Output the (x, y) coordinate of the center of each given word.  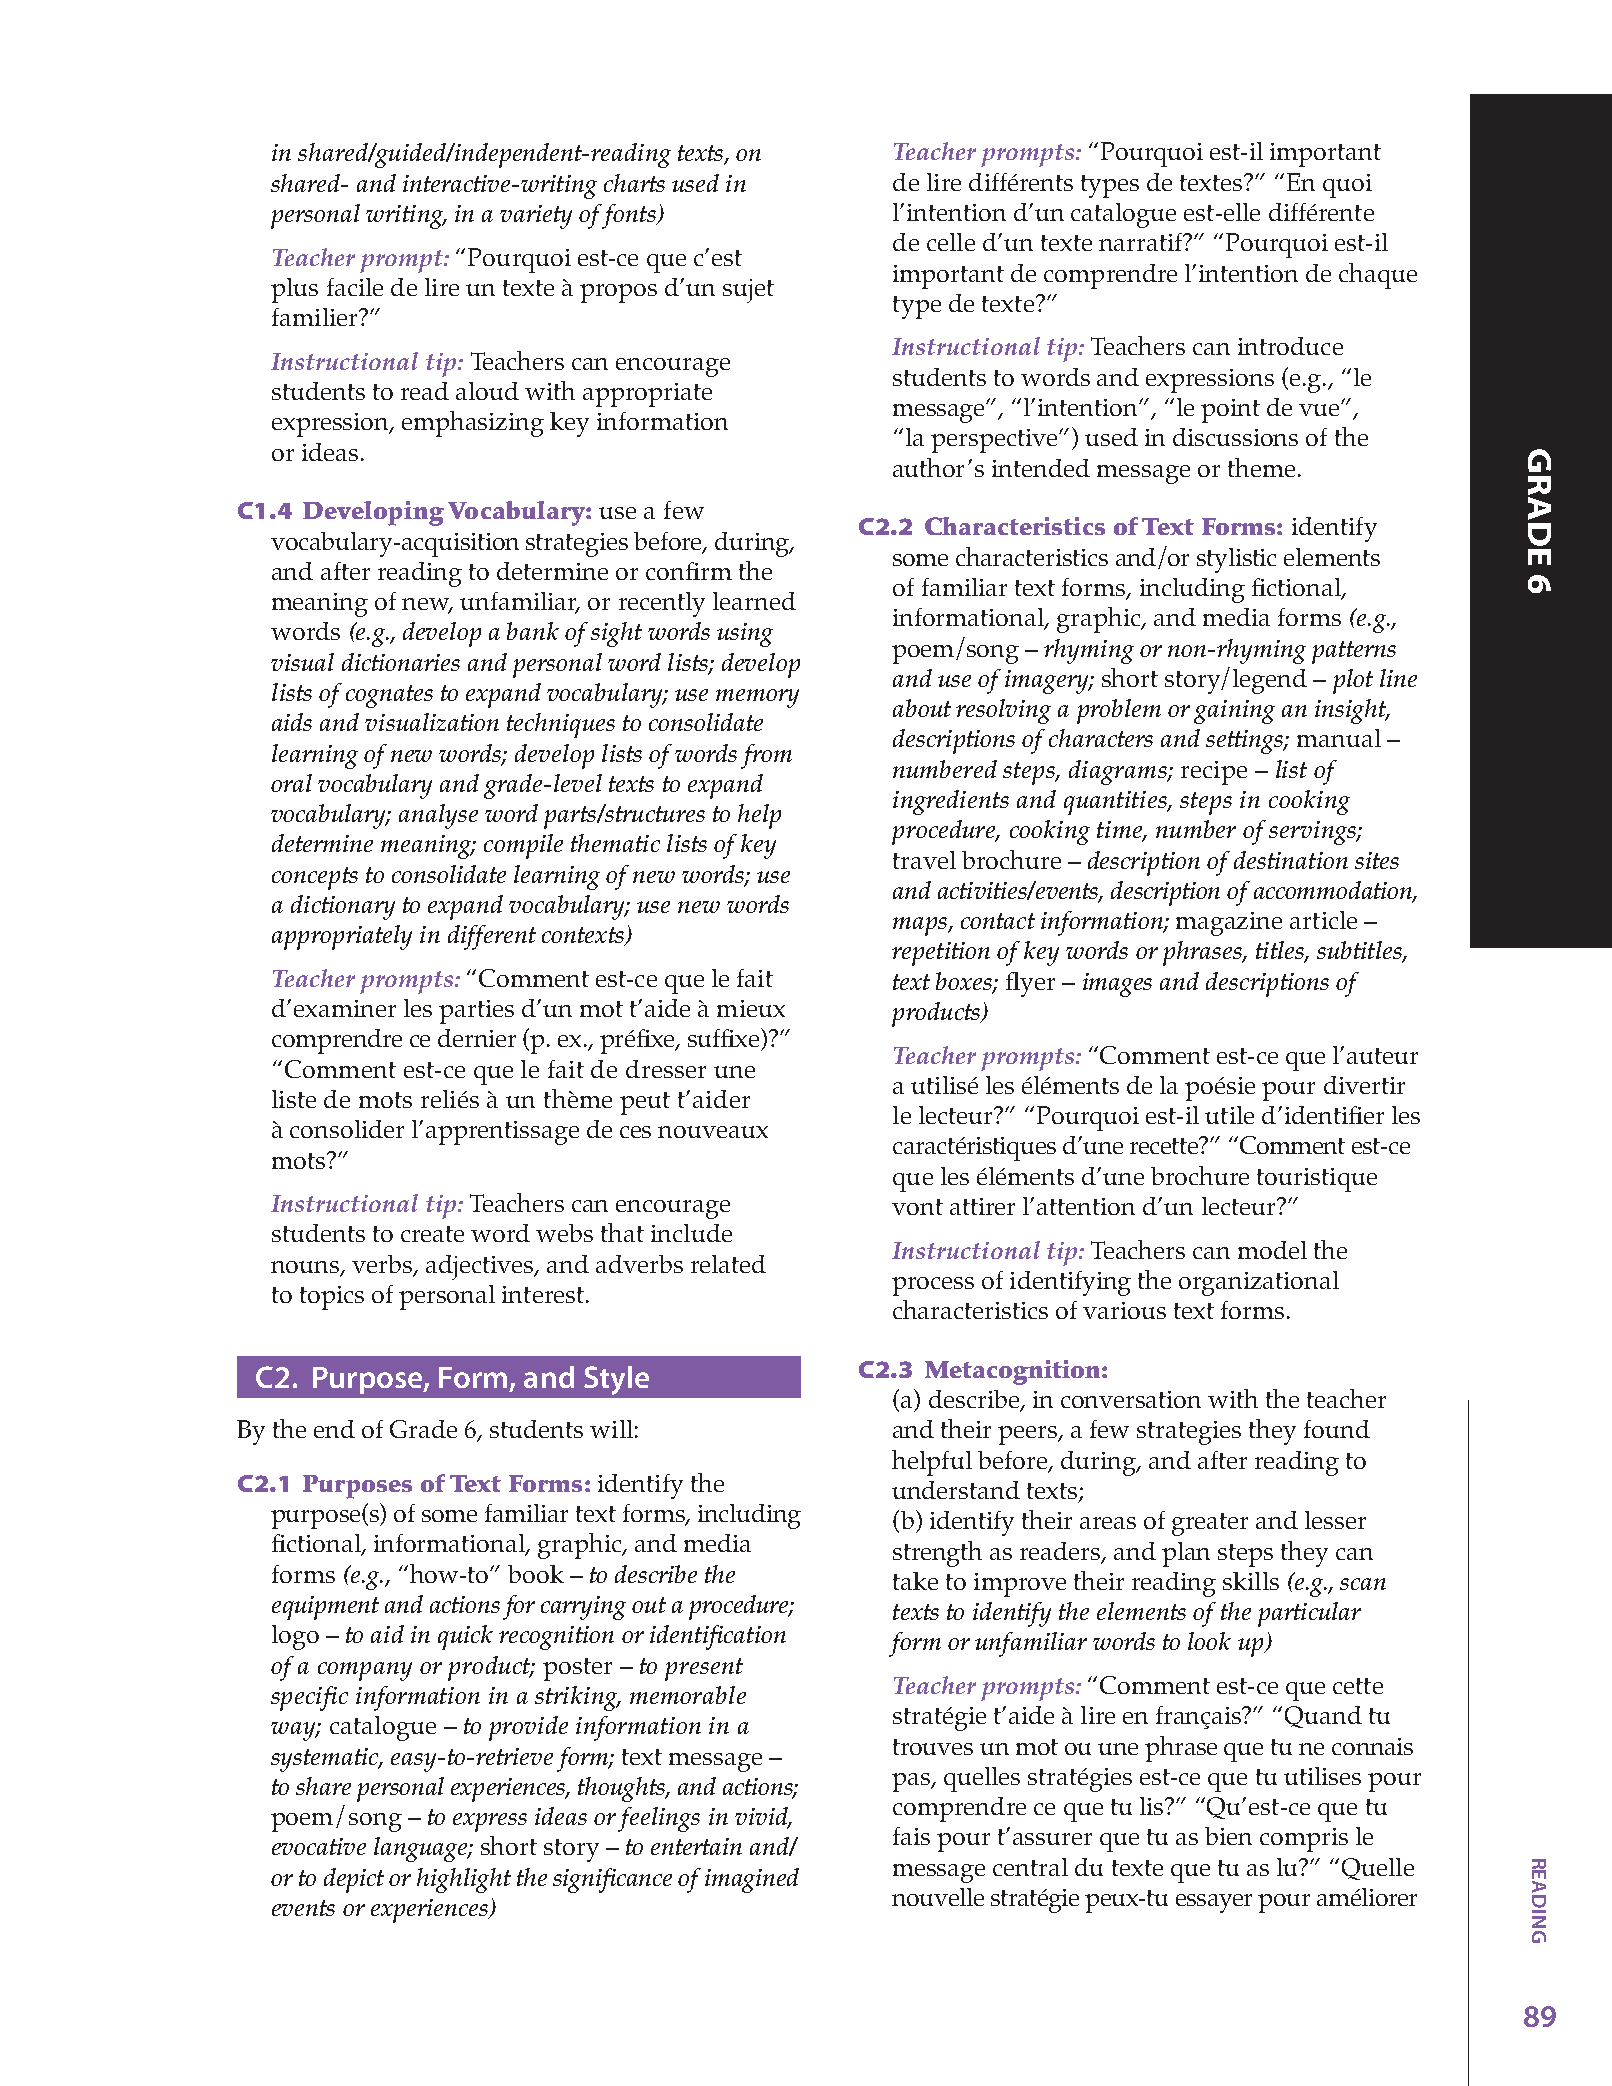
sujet (748, 291)
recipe (1214, 773)
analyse (438, 816)
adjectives (481, 1267)
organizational (1259, 1283)
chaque (1378, 276)
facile (355, 287)
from (766, 756)
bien (1228, 1836)
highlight (464, 1880)
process (933, 1286)
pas (912, 1782)
